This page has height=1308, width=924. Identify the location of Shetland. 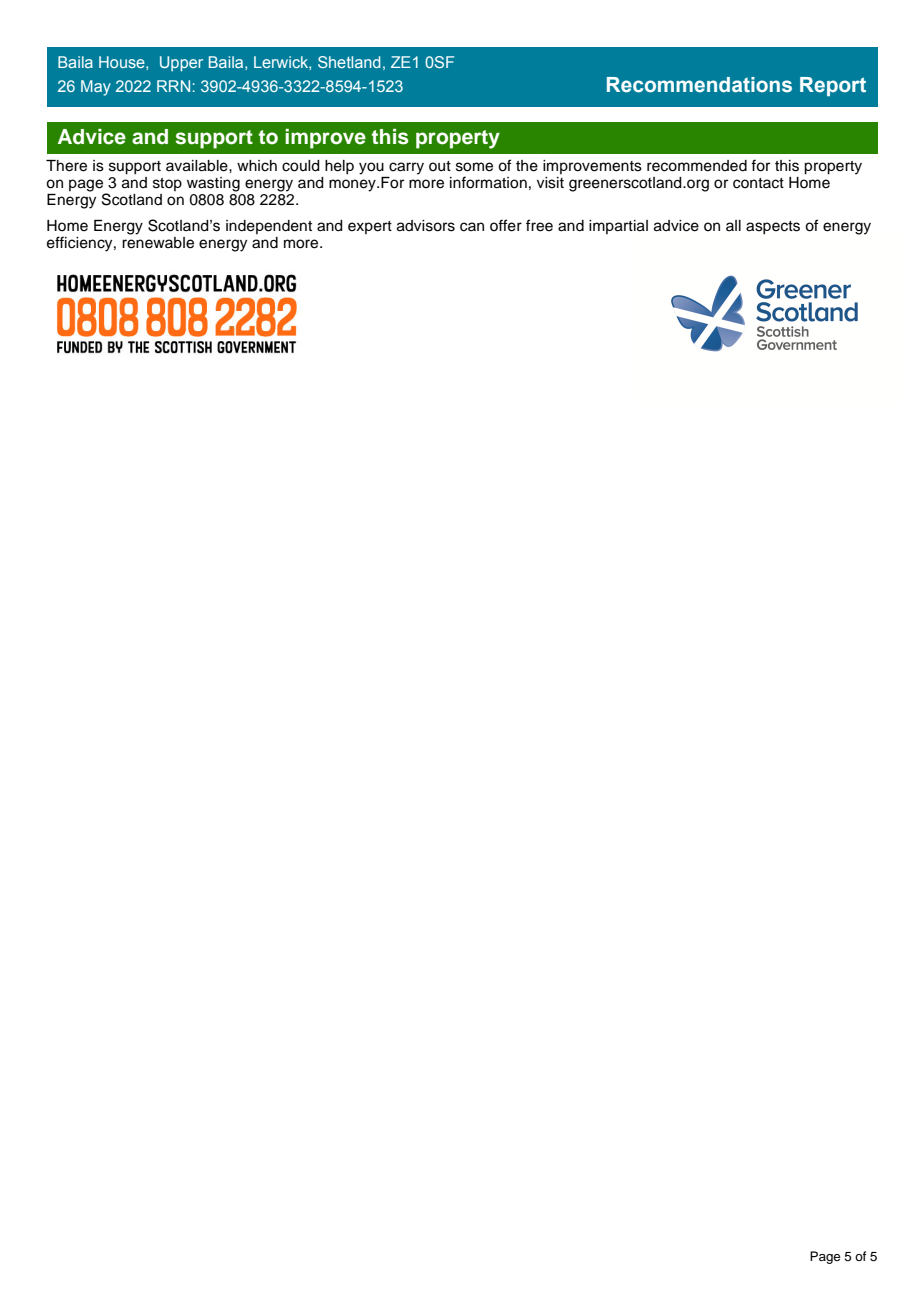
(349, 62).
